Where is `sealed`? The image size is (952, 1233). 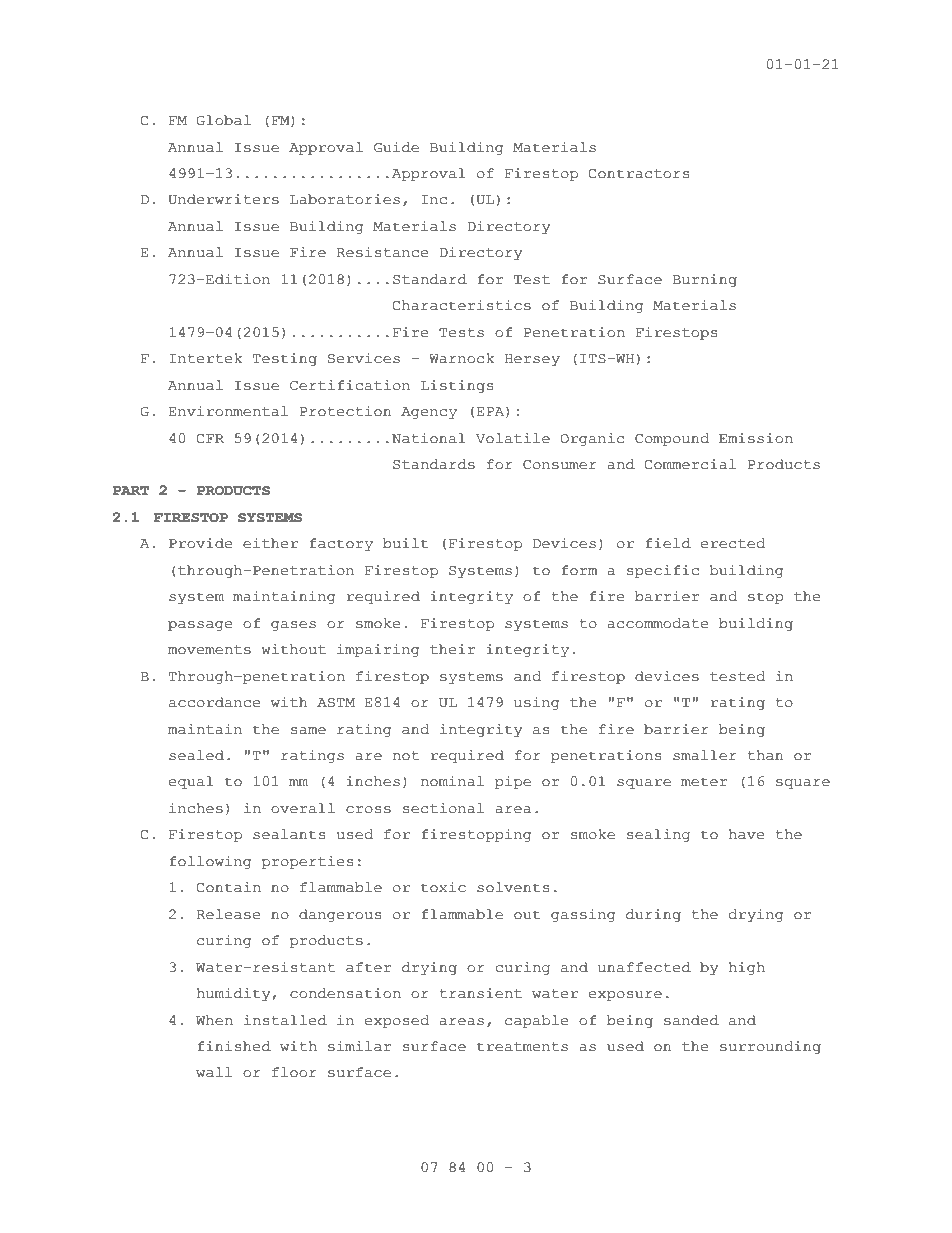 sealed is located at coordinates (196, 755).
